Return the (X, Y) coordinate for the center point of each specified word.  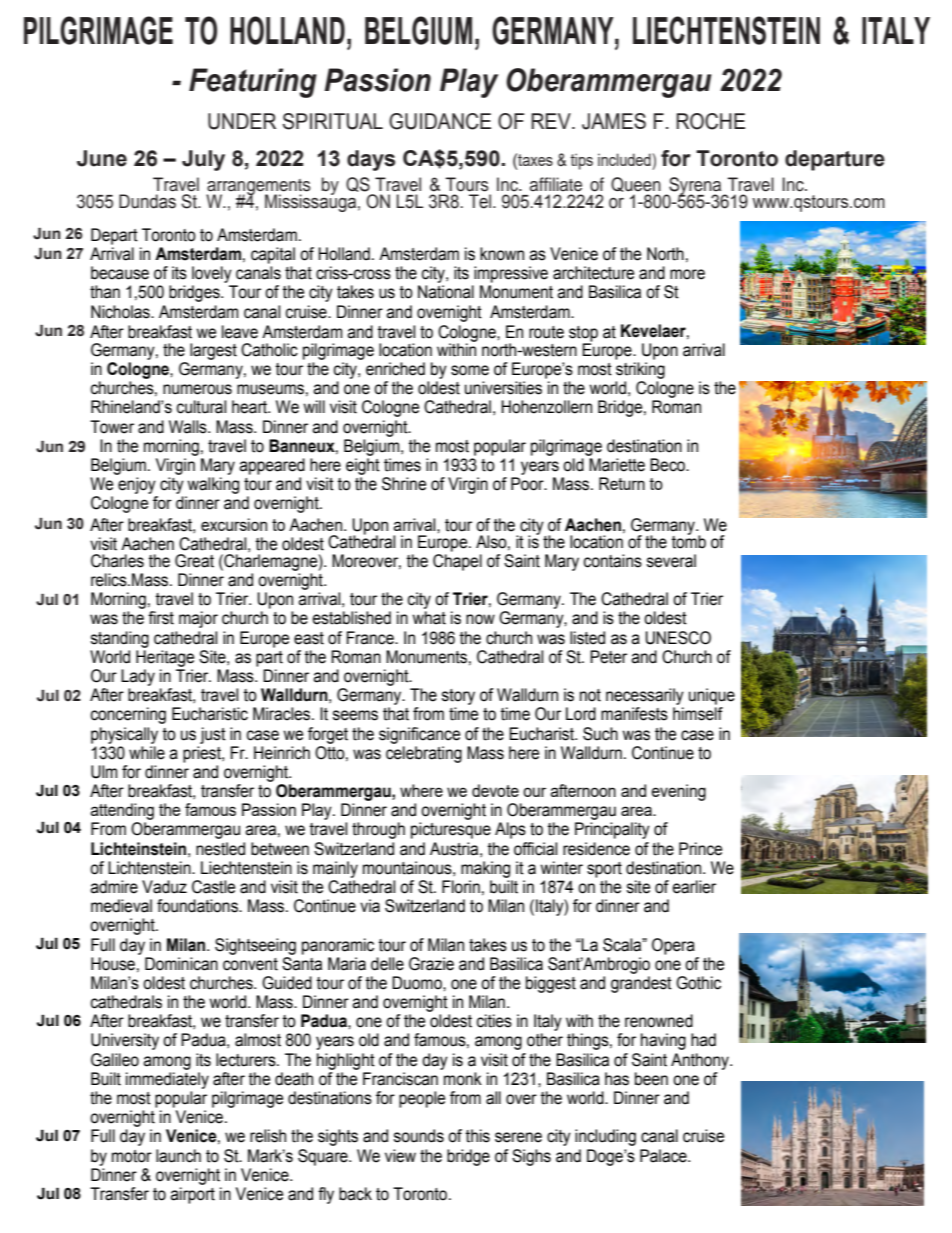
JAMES (614, 121)
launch (178, 1156)
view (400, 1156)
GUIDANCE (440, 121)
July (203, 160)
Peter (608, 657)
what (429, 618)
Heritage (165, 658)
